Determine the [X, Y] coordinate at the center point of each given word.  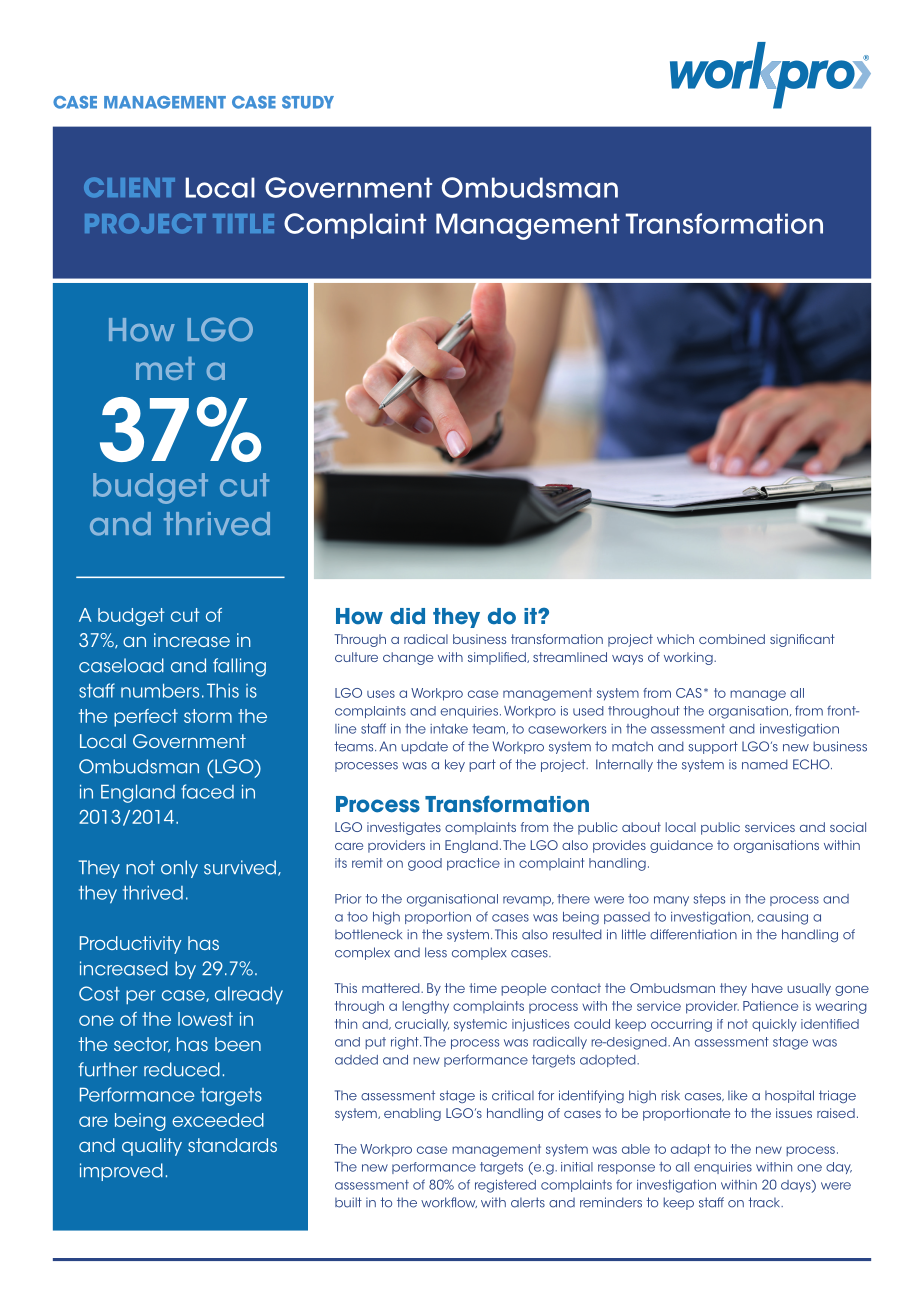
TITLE [243, 223]
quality [152, 1147]
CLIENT [129, 187]
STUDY [308, 102]
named [765, 764]
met [165, 368]
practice [473, 864]
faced [207, 791]
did [407, 616]
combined [732, 639]
